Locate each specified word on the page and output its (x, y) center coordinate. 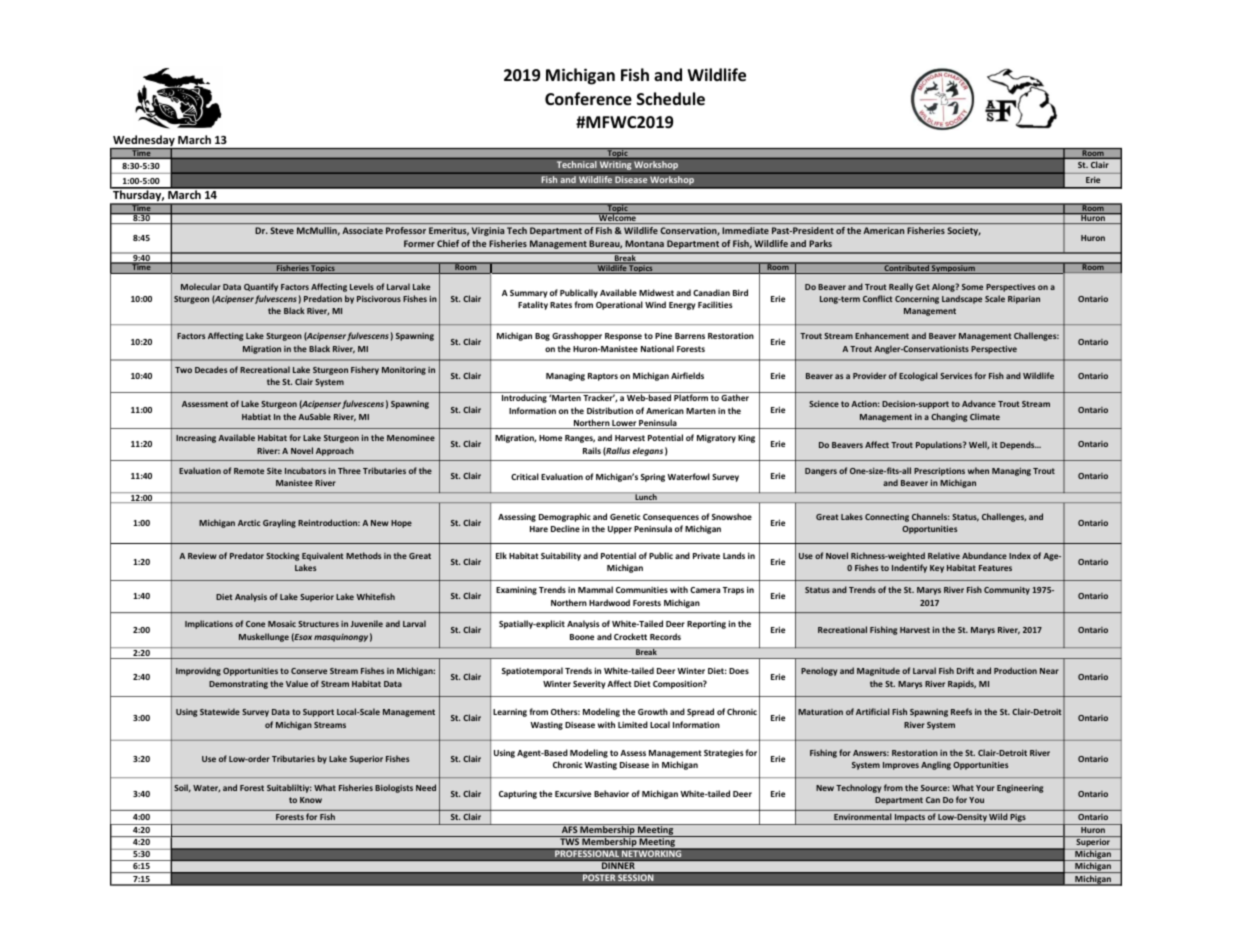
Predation (323, 298)
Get (922, 287)
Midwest (656, 292)
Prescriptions (939, 471)
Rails (592, 450)
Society (964, 231)
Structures (318, 624)
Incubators (305, 470)
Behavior (611, 793)
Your (985, 788)
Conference (588, 99)
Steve (282, 230)
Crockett (630, 636)
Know (311, 800)
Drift (965, 670)
